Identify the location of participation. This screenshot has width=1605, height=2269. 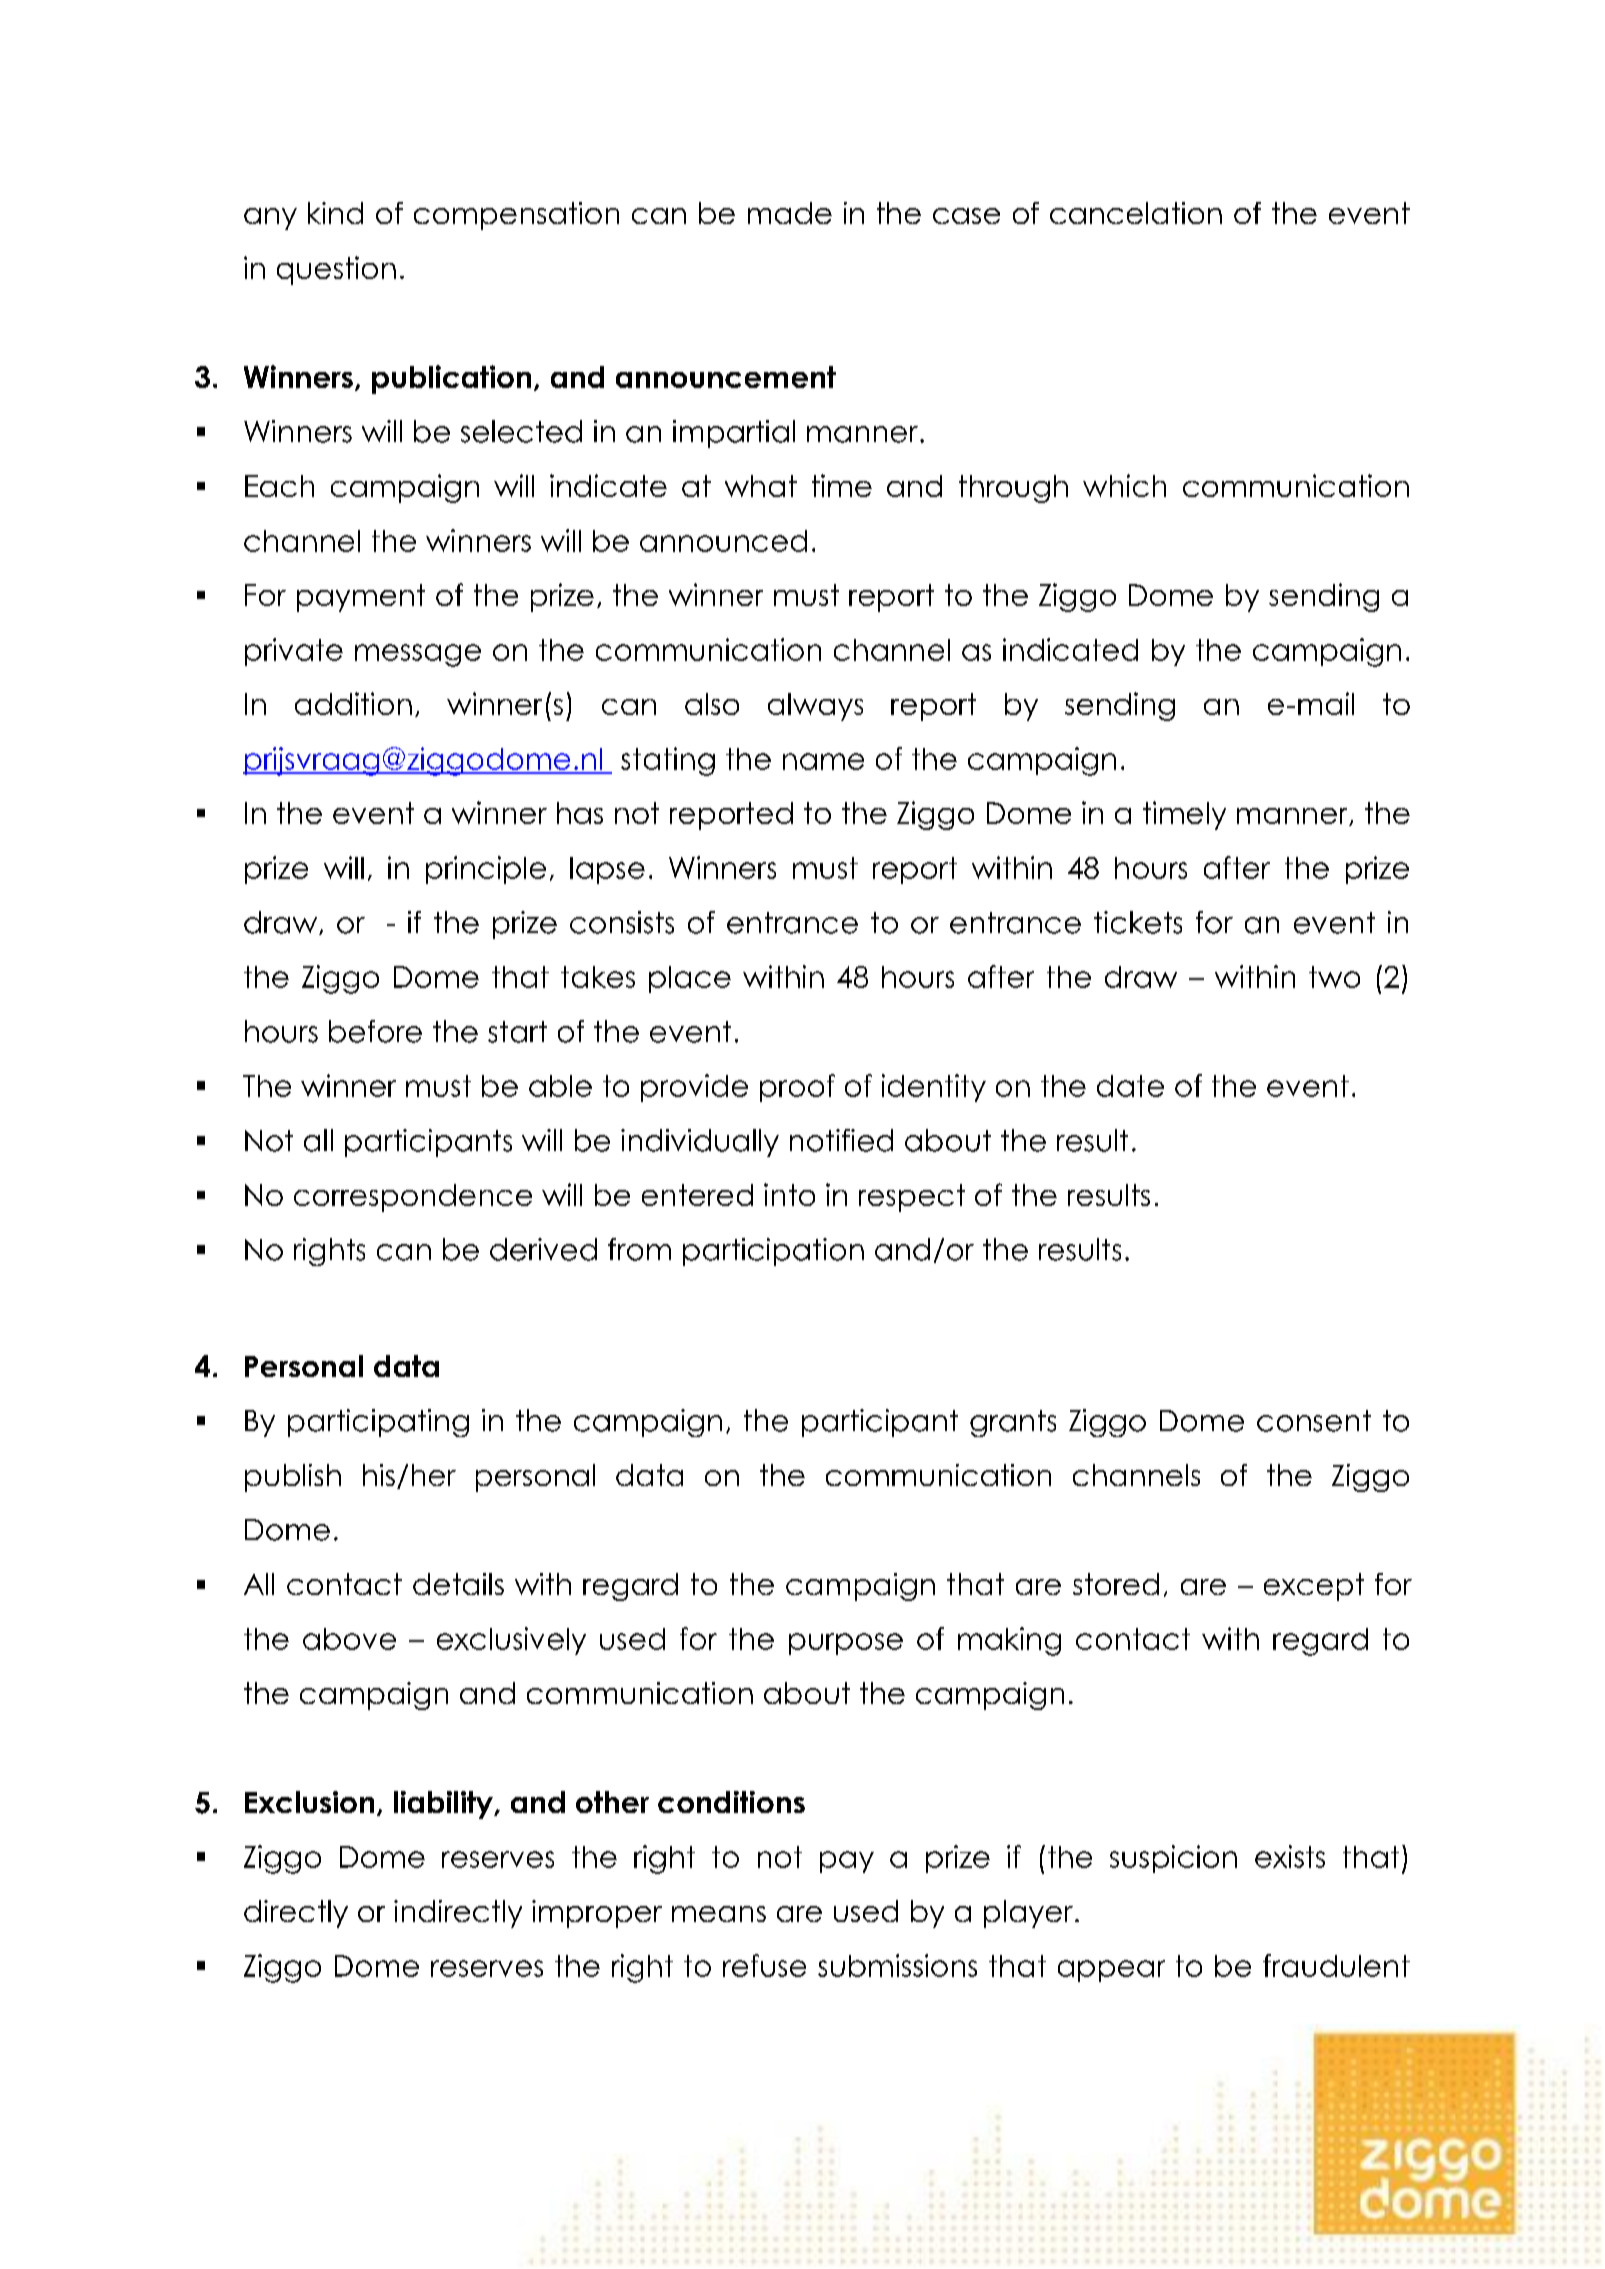
(773, 1252).
